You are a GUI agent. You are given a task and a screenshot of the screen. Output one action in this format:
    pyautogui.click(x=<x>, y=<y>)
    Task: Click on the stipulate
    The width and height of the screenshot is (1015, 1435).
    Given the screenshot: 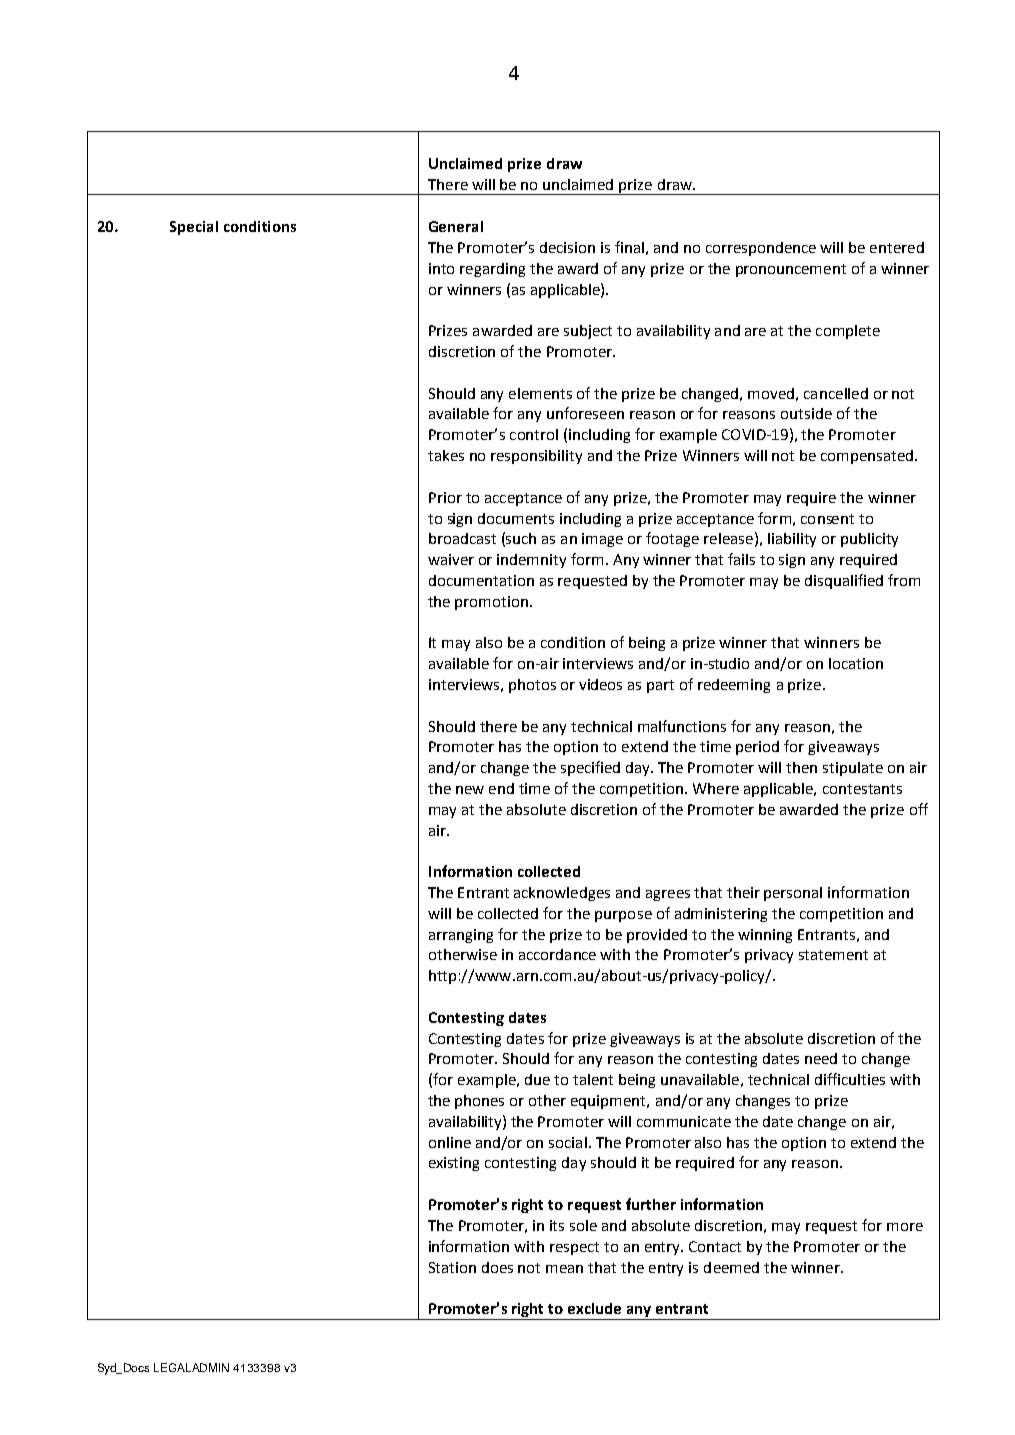 What is the action you would take?
    pyautogui.click(x=853, y=769)
